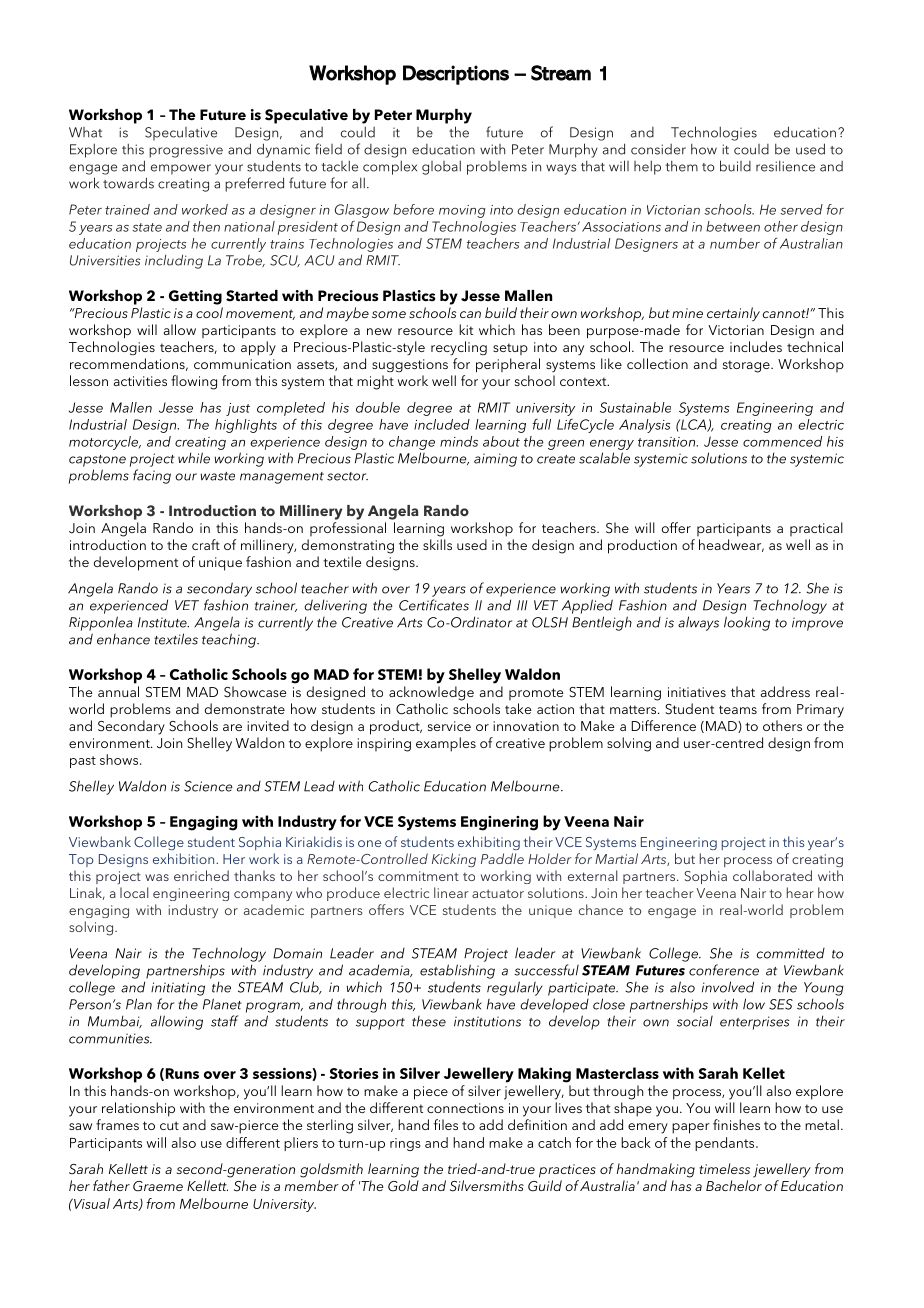  Describe the element at coordinates (747, 623) in the screenshot. I see `looking` at that location.
